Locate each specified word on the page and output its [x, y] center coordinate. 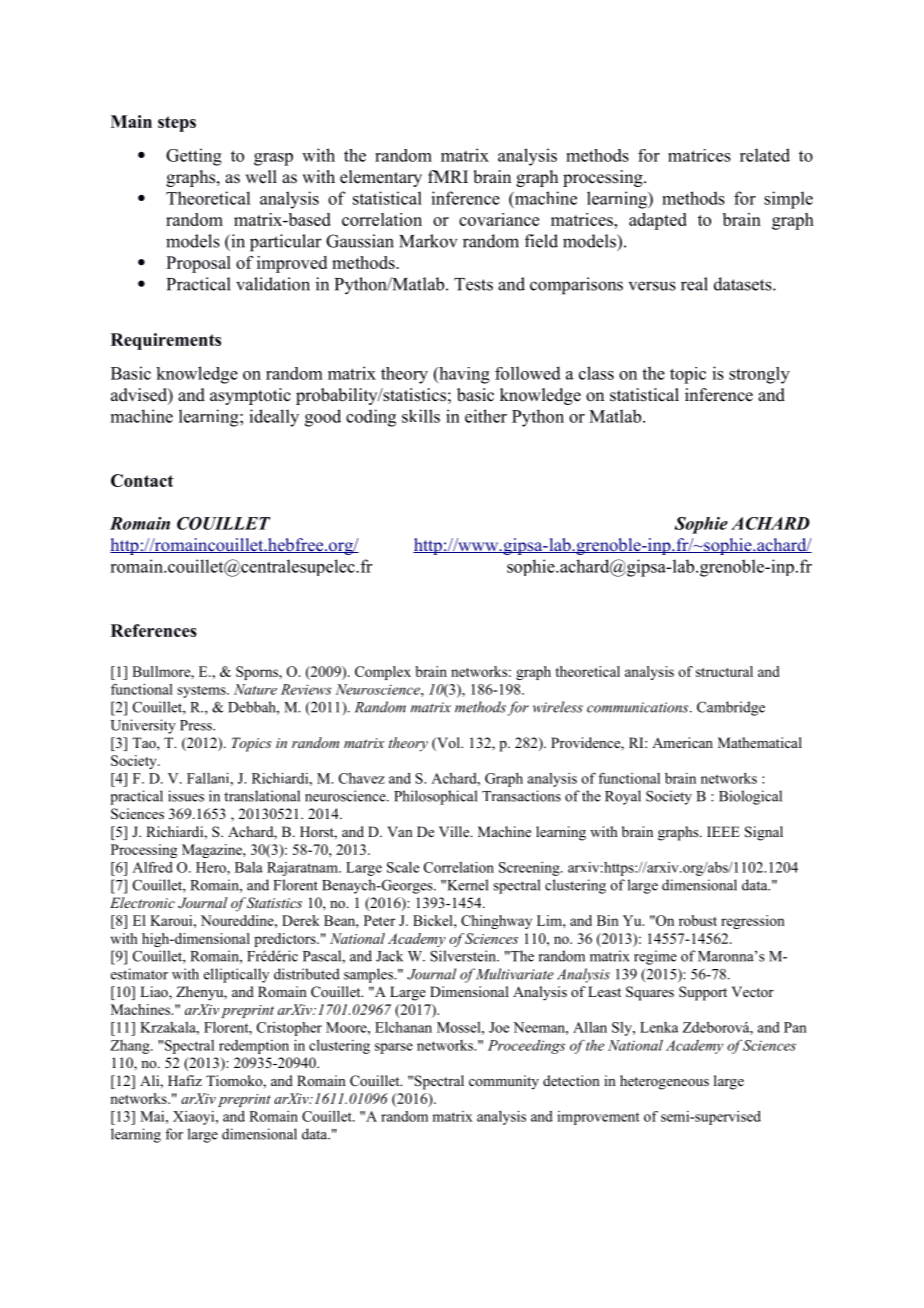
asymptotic [250, 396]
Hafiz [185, 1080]
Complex [383, 673]
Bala [249, 867]
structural [724, 671]
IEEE [723, 831]
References [154, 630]
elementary [381, 178]
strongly [759, 375]
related [765, 155]
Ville [455, 831]
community [504, 1082]
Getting [194, 157]
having [463, 375]
